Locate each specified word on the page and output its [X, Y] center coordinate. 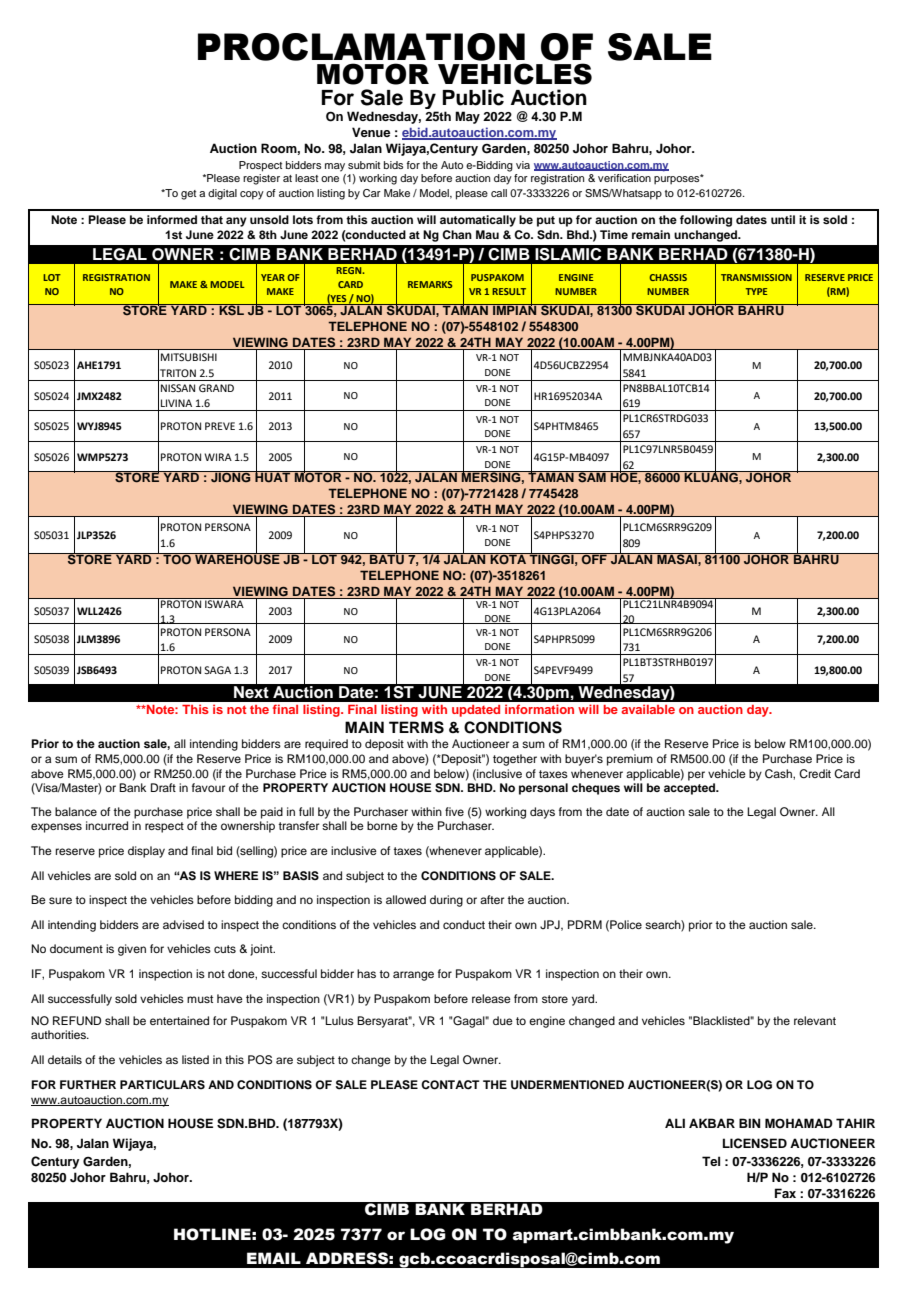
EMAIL [274, 1258]
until [783, 219]
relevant [815, 1020]
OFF [594, 559]
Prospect [260, 166]
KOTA [508, 559]
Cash [779, 774]
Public [473, 97]
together [515, 760]
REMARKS [430, 284]
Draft [163, 787]
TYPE [756, 291]
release [491, 998]
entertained [179, 1020]
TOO [177, 559]
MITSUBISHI [189, 357]
